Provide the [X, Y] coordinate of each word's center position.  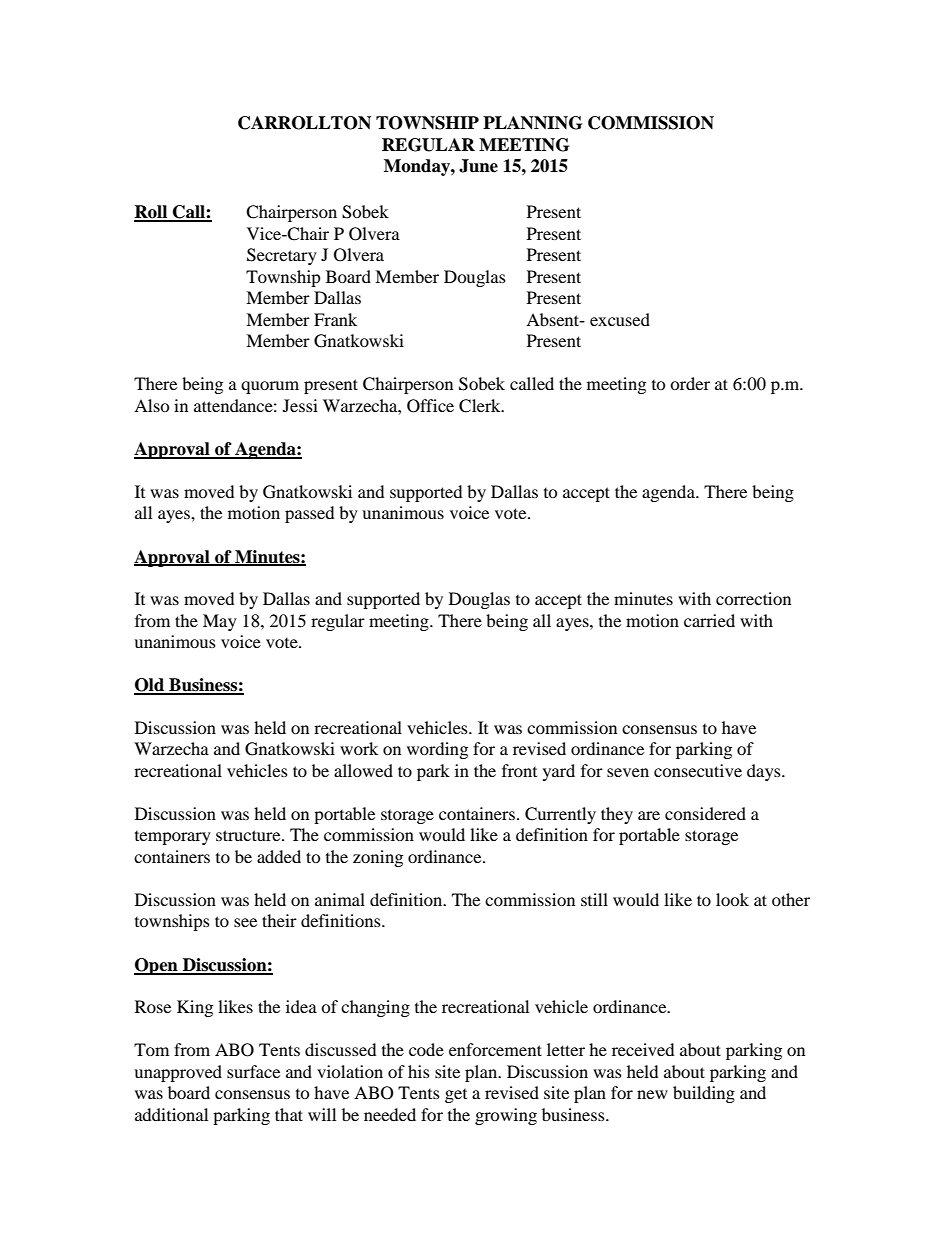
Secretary [282, 256]
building [704, 1094]
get [456, 1095]
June [478, 166]
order [690, 383]
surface [253, 1071]
